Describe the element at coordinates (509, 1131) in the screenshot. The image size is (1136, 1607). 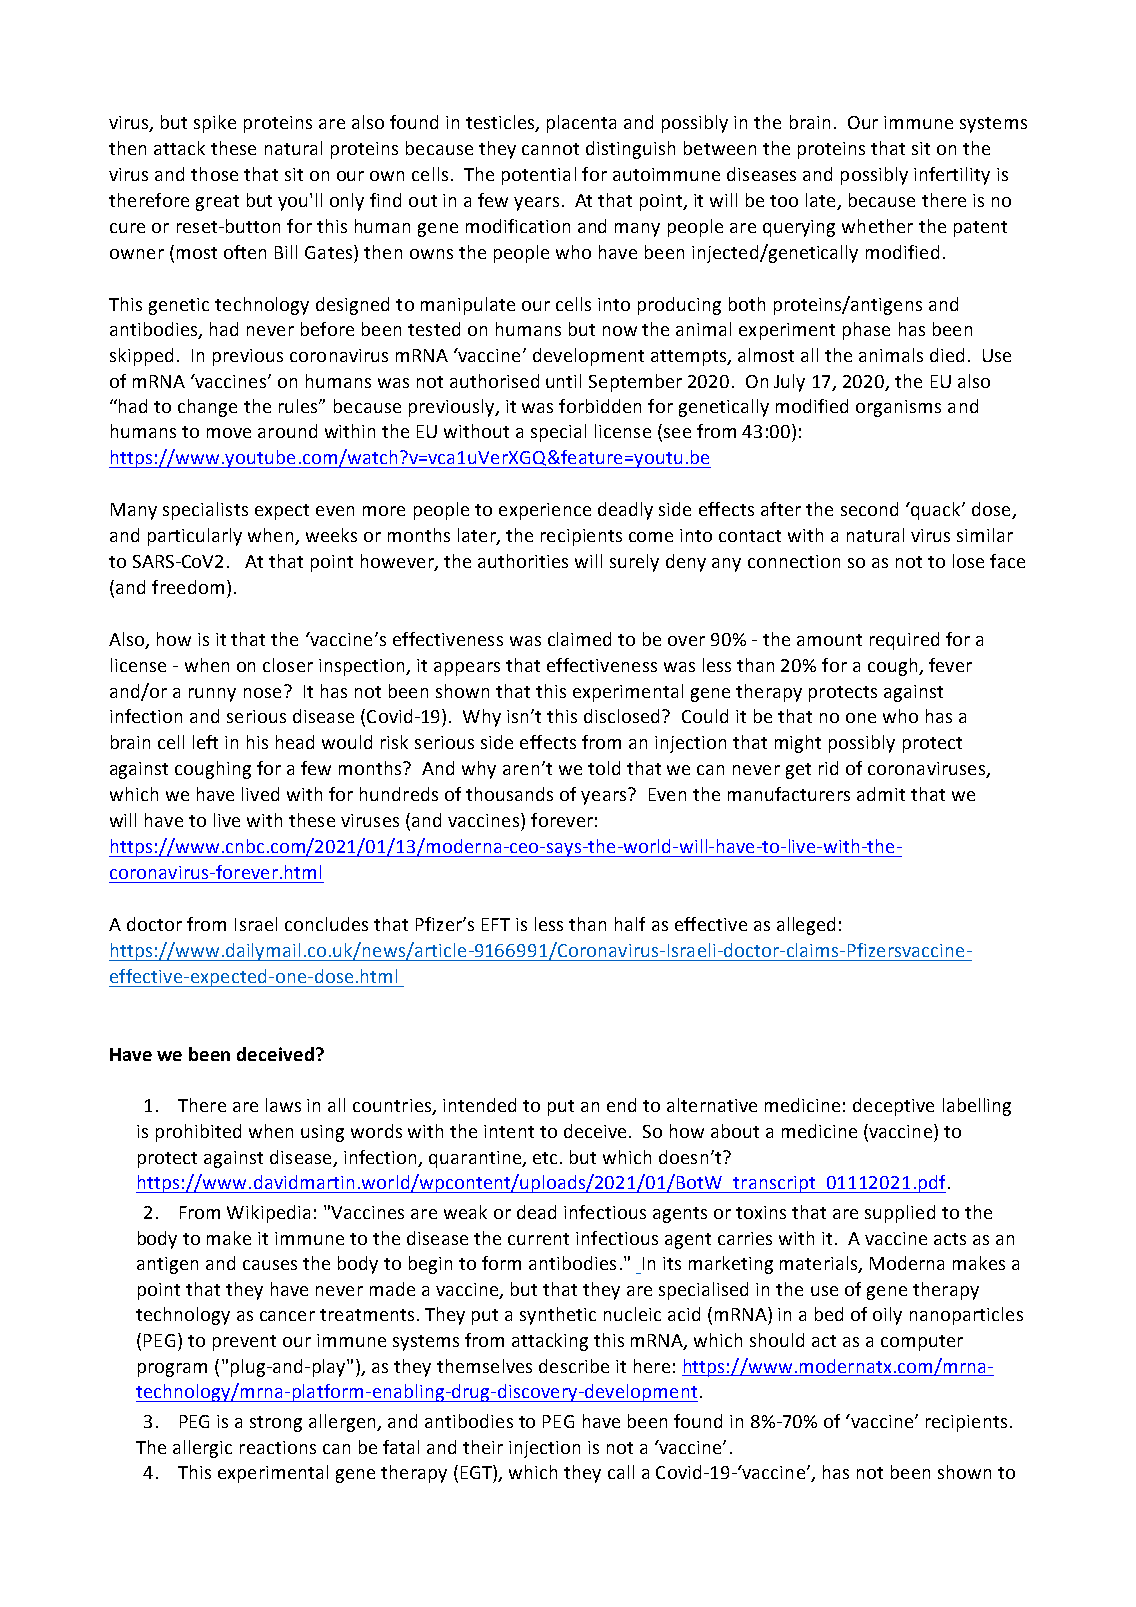
I see `intent` at that location.
